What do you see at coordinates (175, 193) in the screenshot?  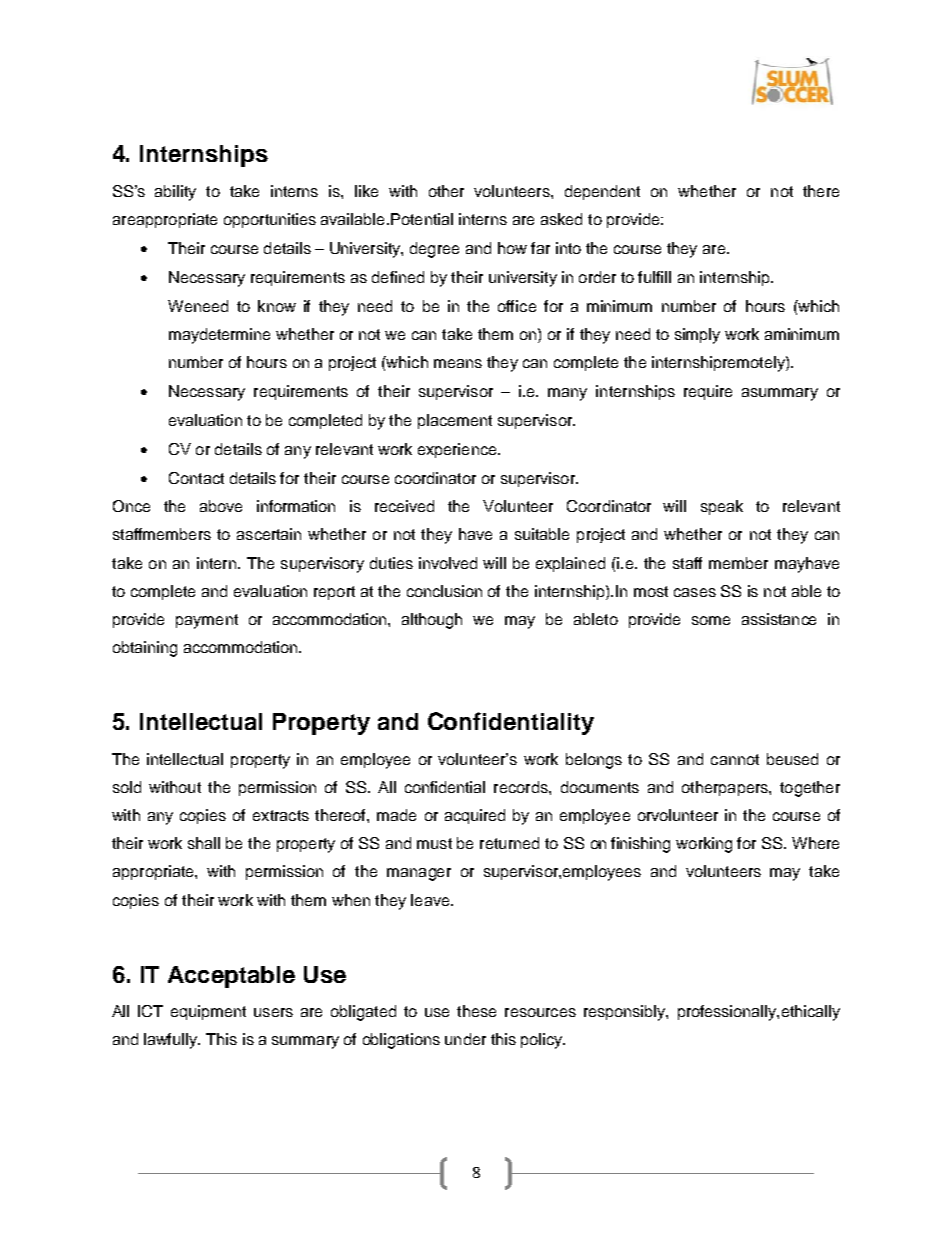 I see `ability` at bounding box center [175, 193].
